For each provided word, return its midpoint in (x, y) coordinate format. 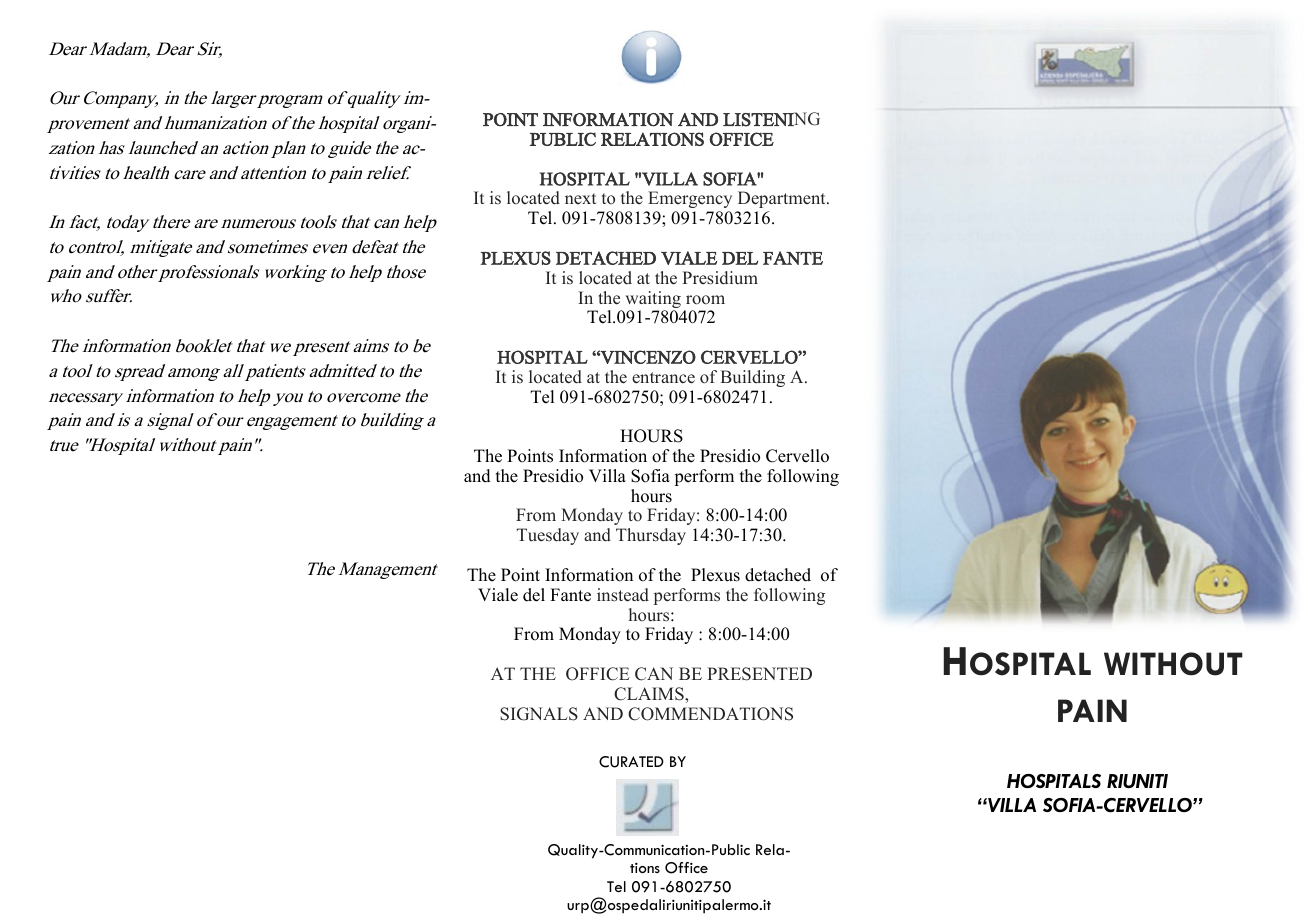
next (580, 198)
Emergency (690, 199)
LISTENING (771, 119)
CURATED (631, 762)
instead (623, 595)
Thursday (651, 536)
